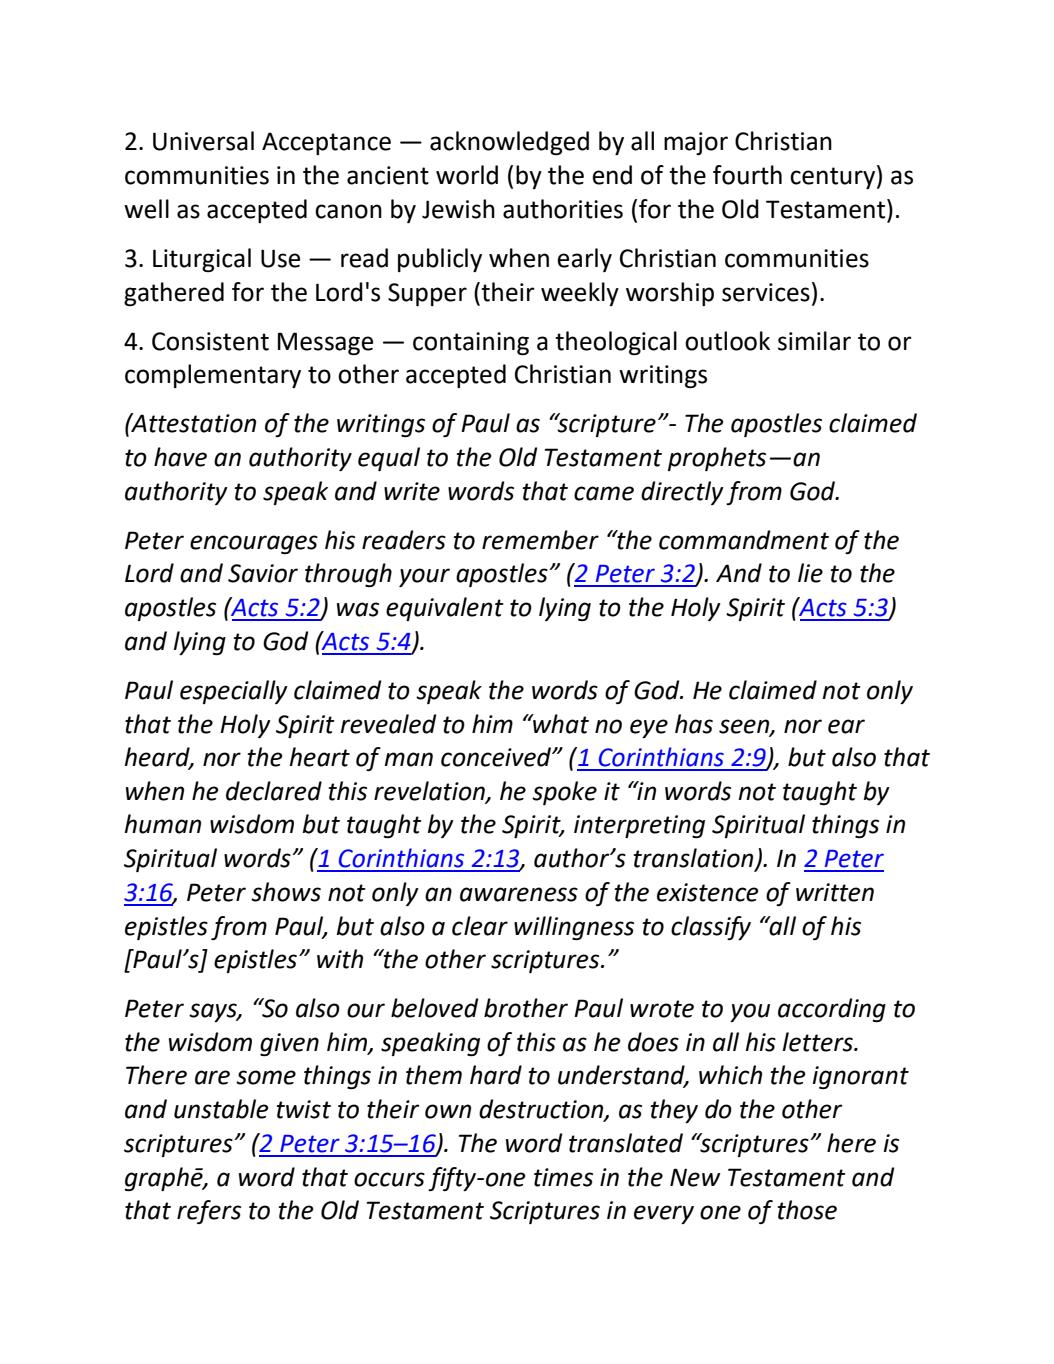 This screenshot has width=1054, height=1364. What do you see at coordinates (480, 926) in the screenshot?
I see `clear` at bounding box center [480, 926].
